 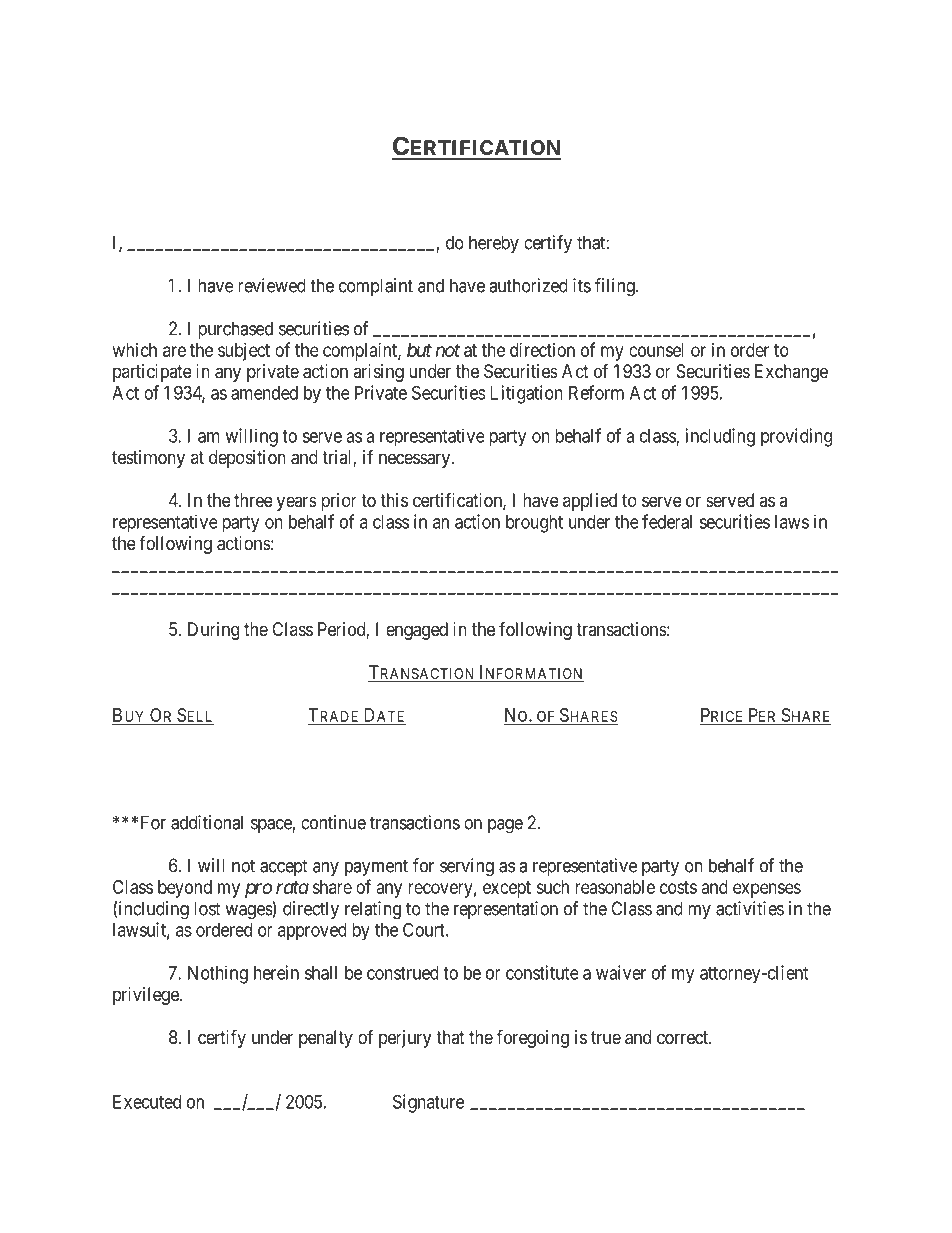 I want to click on applied, so click(x=590, y=502).
